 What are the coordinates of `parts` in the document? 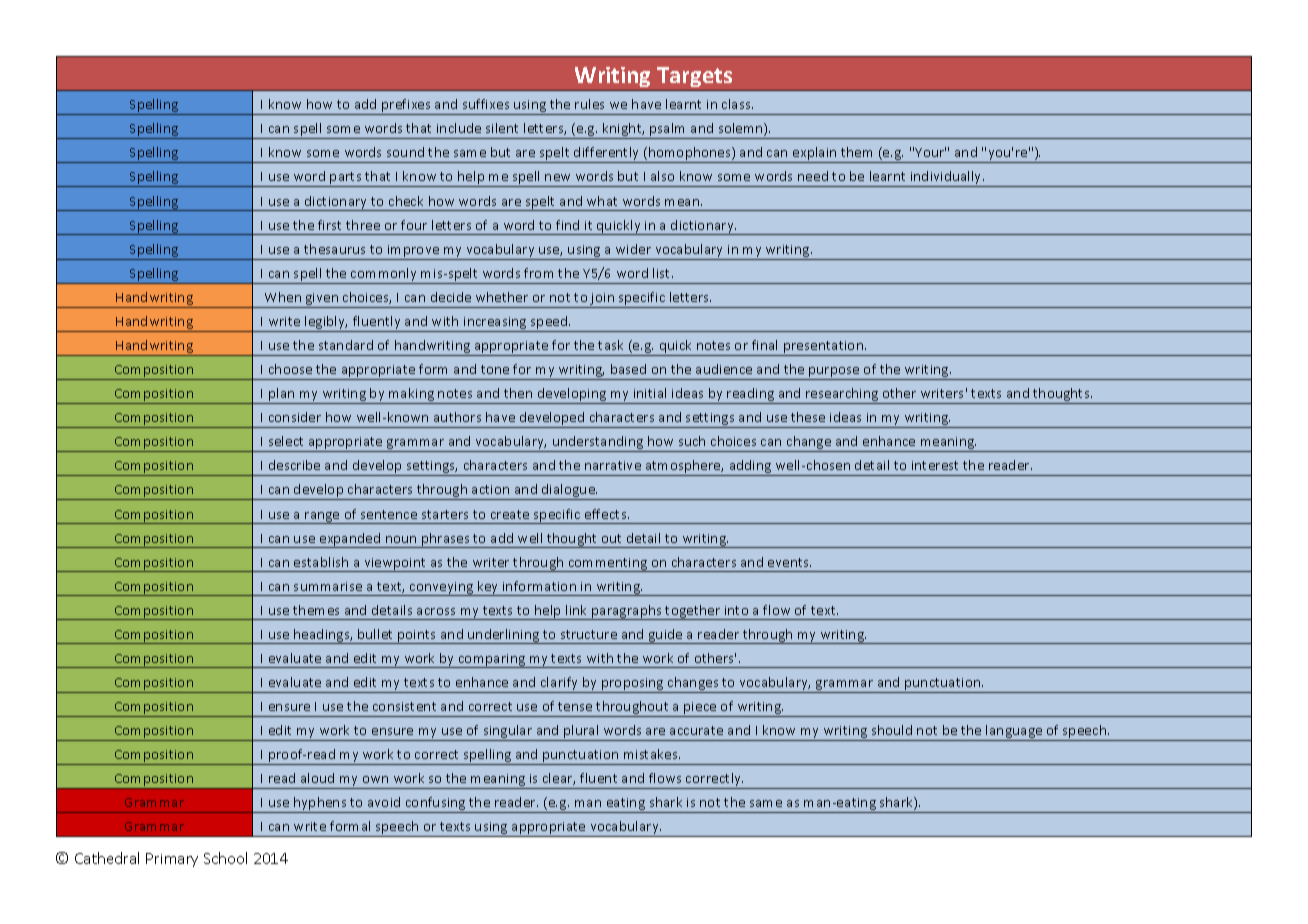 It's located at (346, 179).
